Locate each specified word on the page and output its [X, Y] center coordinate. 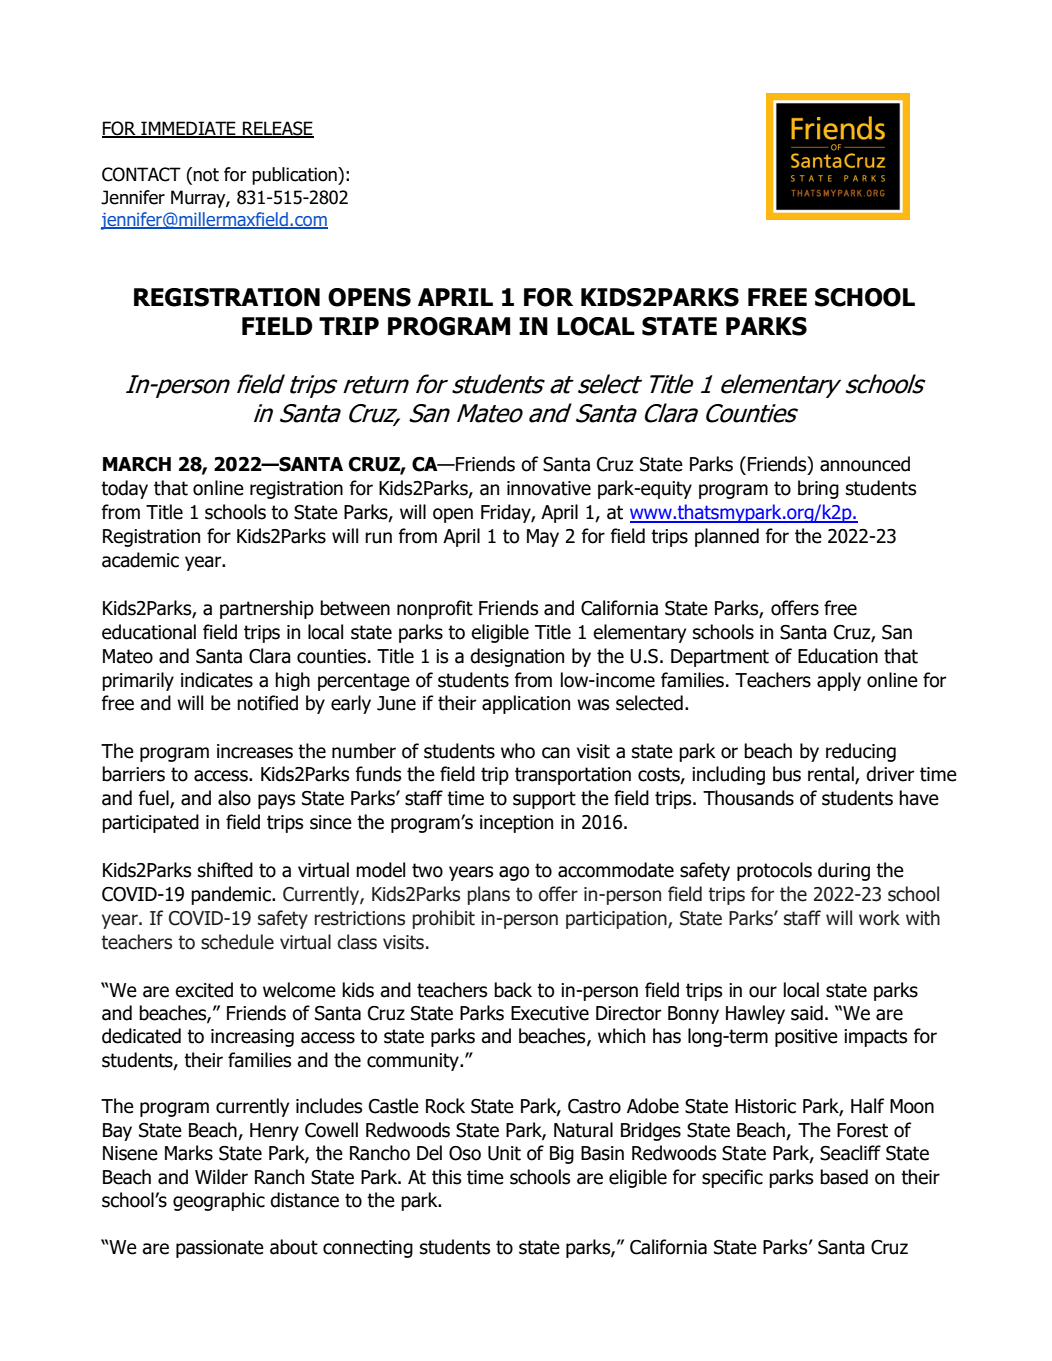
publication [295, 176]
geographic [219, 1201]
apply [839, 681]
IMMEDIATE [188, 129]
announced [865, 464]
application [526, 704]
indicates [217, 680]
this [446, 1177]
